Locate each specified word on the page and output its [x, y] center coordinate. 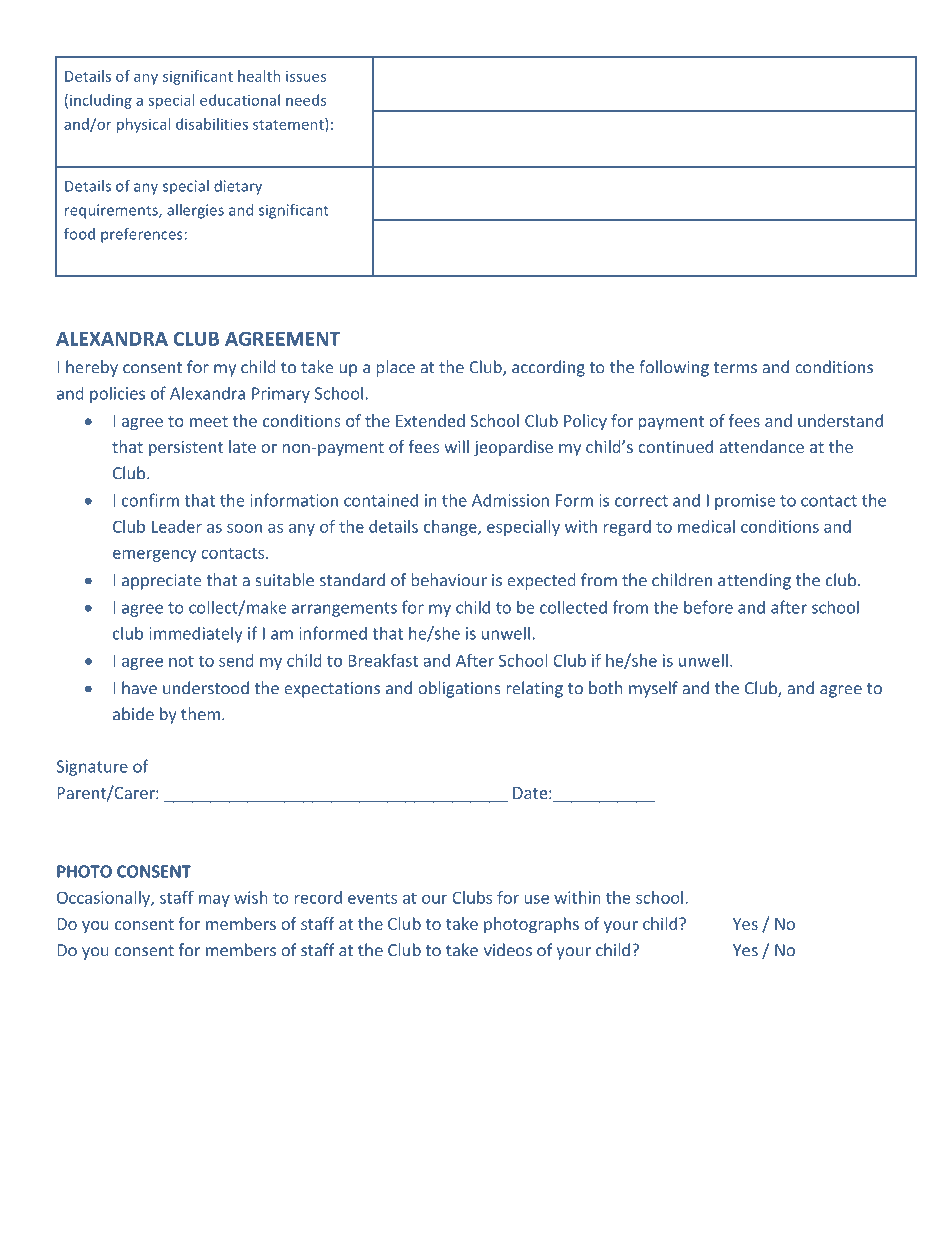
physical [143, 125]
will [456, 446]
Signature [92, 768]
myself [653, 689]
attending [754, 581]
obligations [459, 689]
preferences [142, 235]
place [395, 368]
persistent [186, 448]
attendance [761, 446]
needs [306, 100]
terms [735, 368]
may [214, 901]
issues [306, 76]
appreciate [161, 582]
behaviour [449, 580]
